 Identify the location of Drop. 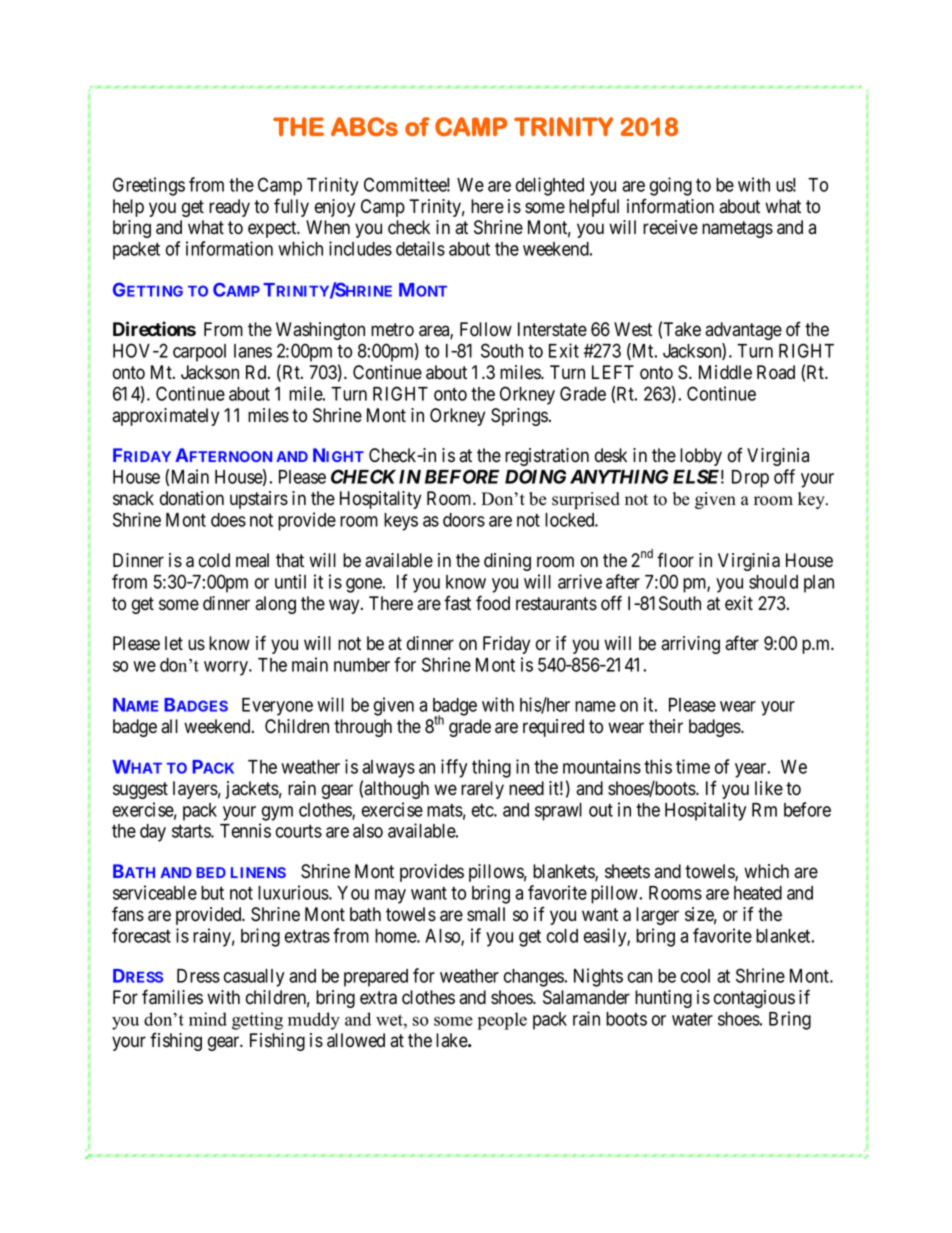
(750, 479).
